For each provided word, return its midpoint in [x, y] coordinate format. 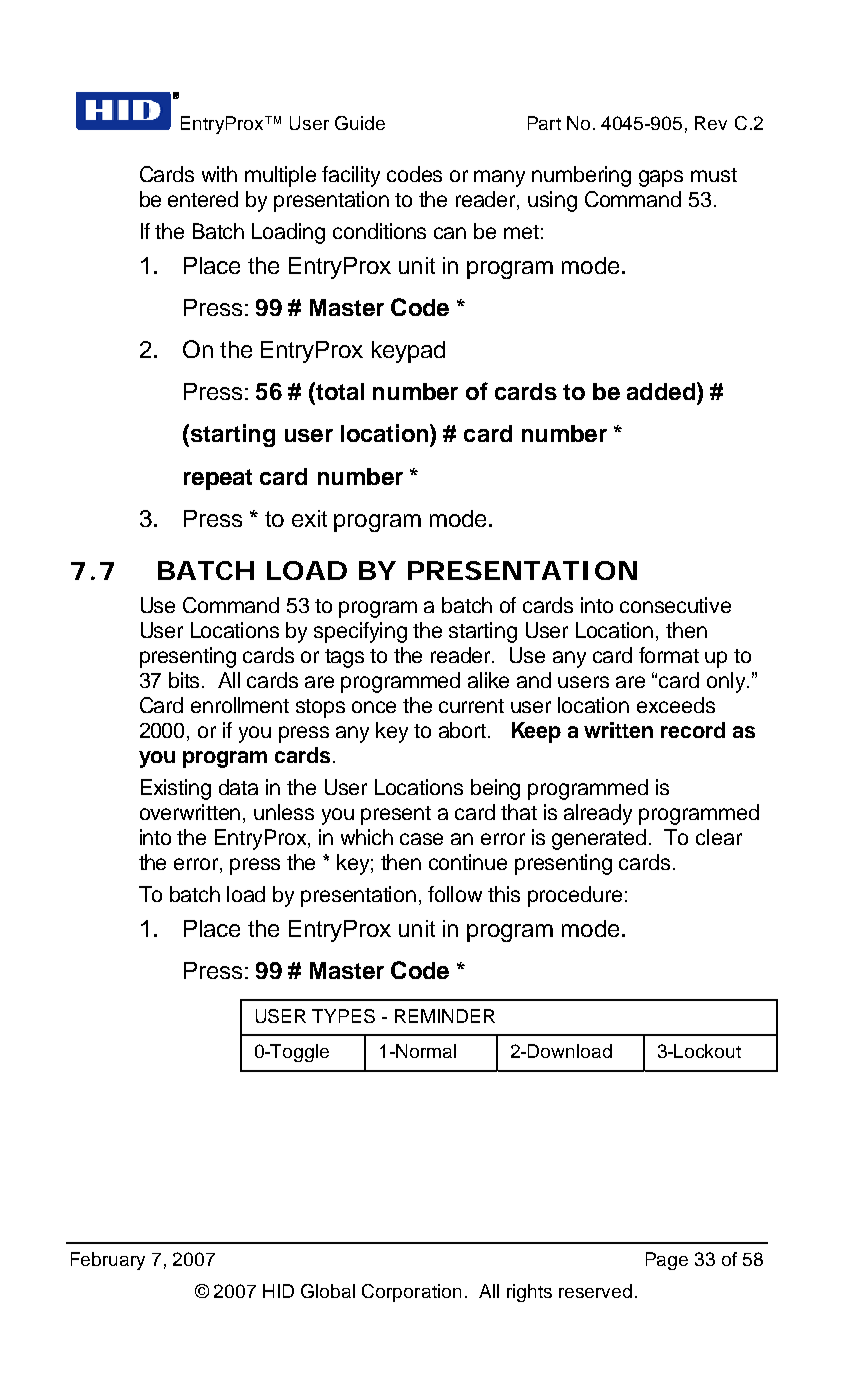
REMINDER [445, 1016]
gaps [661, 178]
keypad [408, 352]
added [661, 391]
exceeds [676, 705]
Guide [360, 123]
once [374, 707]
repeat [218, 479]
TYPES [343, 1016]
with [219, 174]
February [108, 1261]
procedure [575, 896]
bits [186, 680]
